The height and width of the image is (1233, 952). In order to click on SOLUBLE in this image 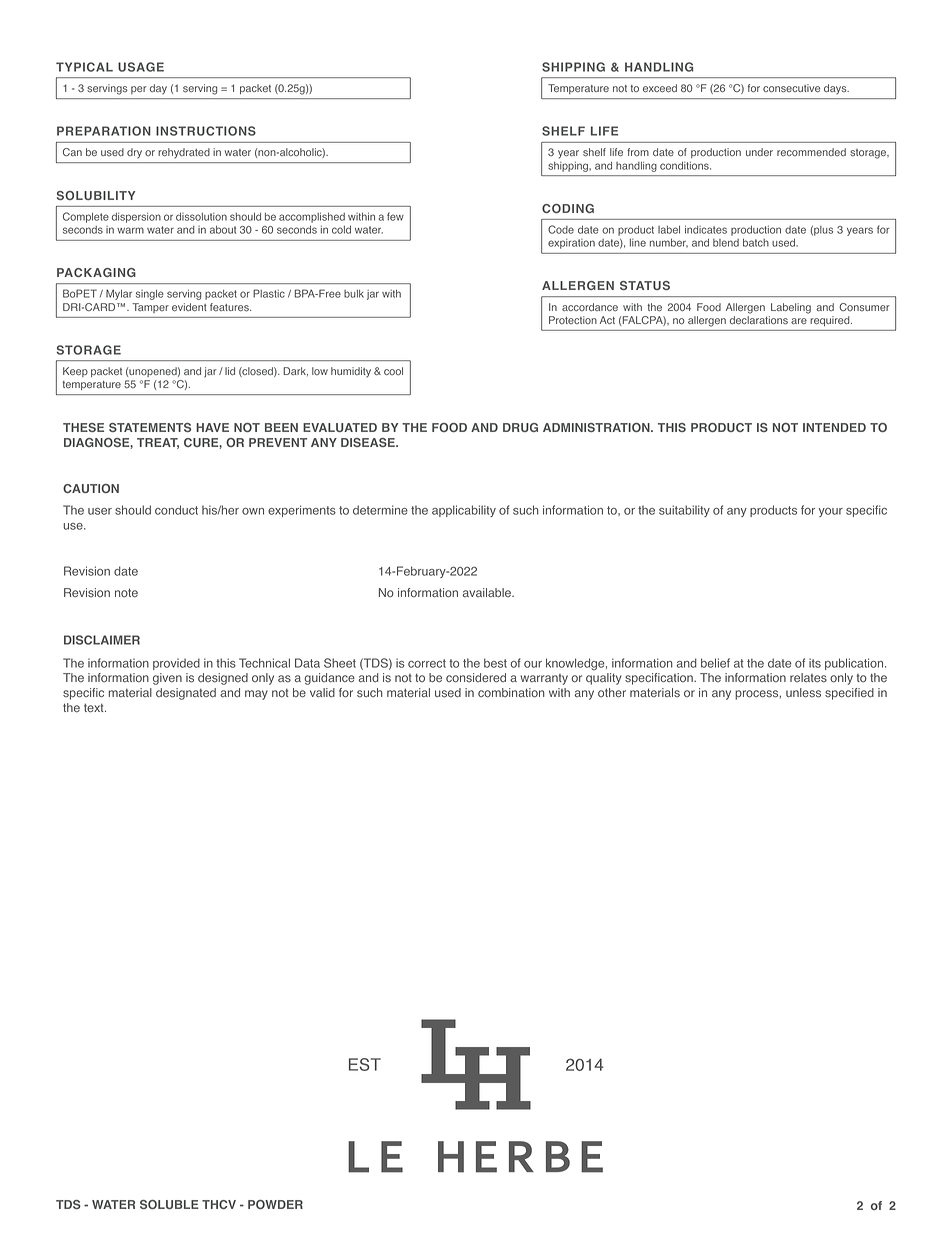, I will do `click(169, 1204)`.
